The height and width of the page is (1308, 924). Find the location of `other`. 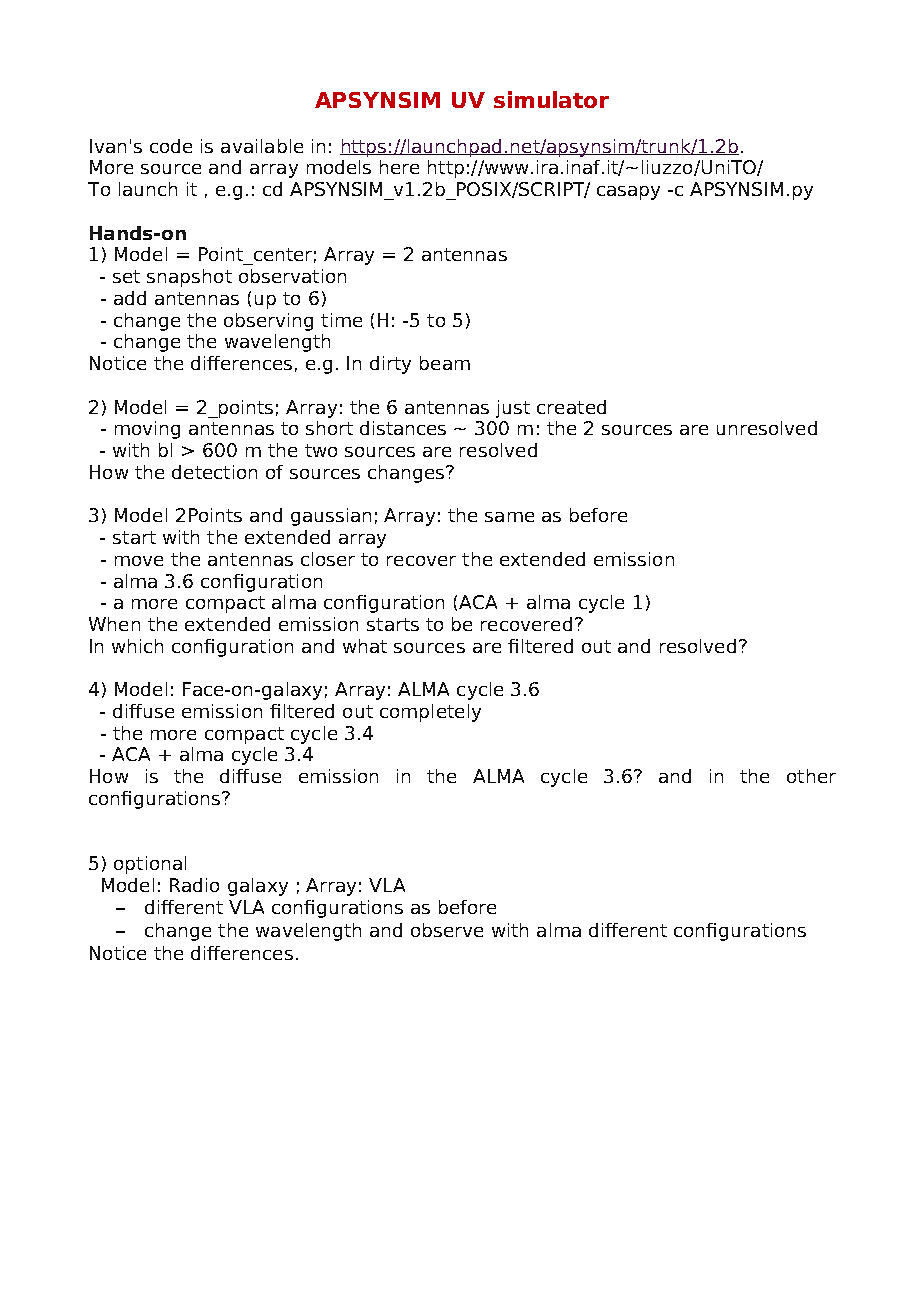

other is located at coordinates (811, 776).
